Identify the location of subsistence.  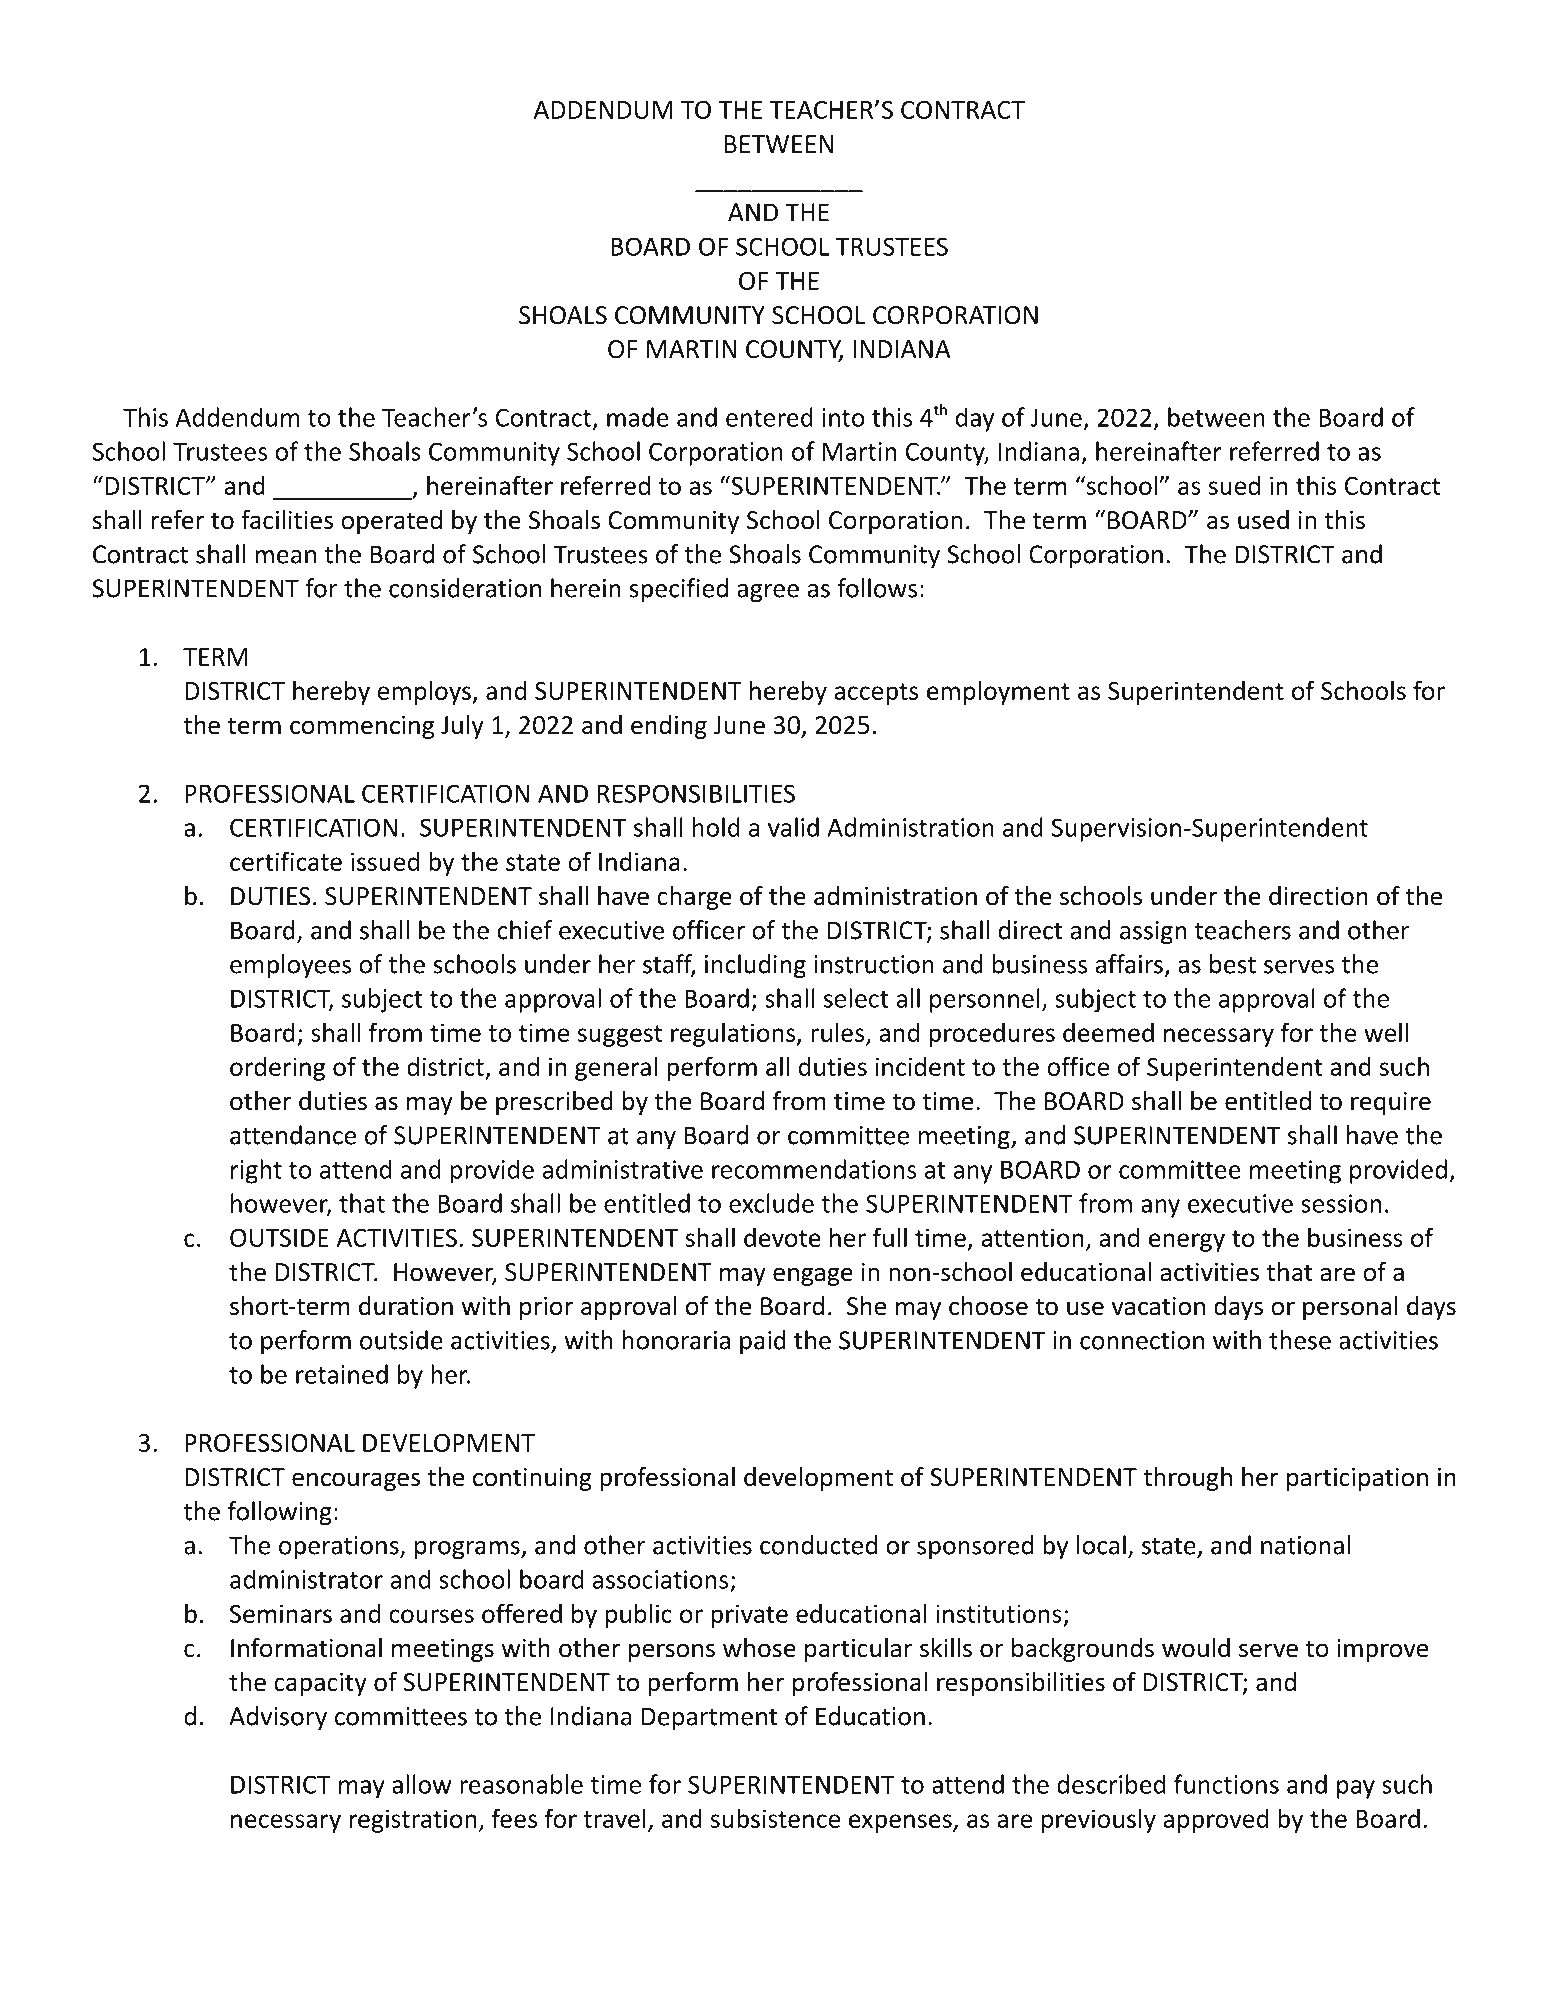
(775, 1818).
